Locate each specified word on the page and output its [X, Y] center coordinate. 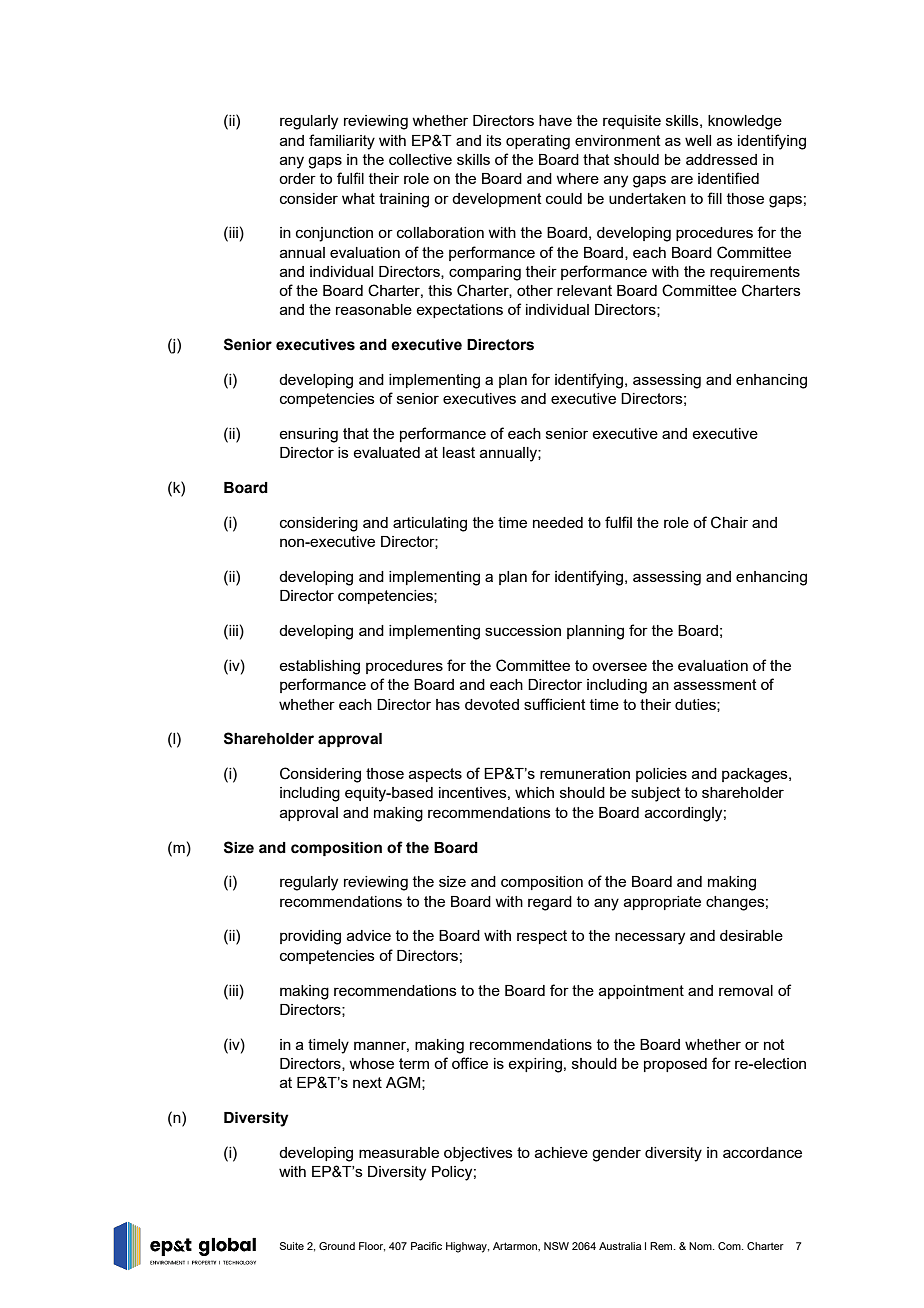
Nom [701, 1246]
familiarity [342, 142]
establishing [319, 667]
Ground [337, 1246]
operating [538, 142]
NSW [556, 1246]
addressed [721, 159]
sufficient [555, 704]
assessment [715, 684]
